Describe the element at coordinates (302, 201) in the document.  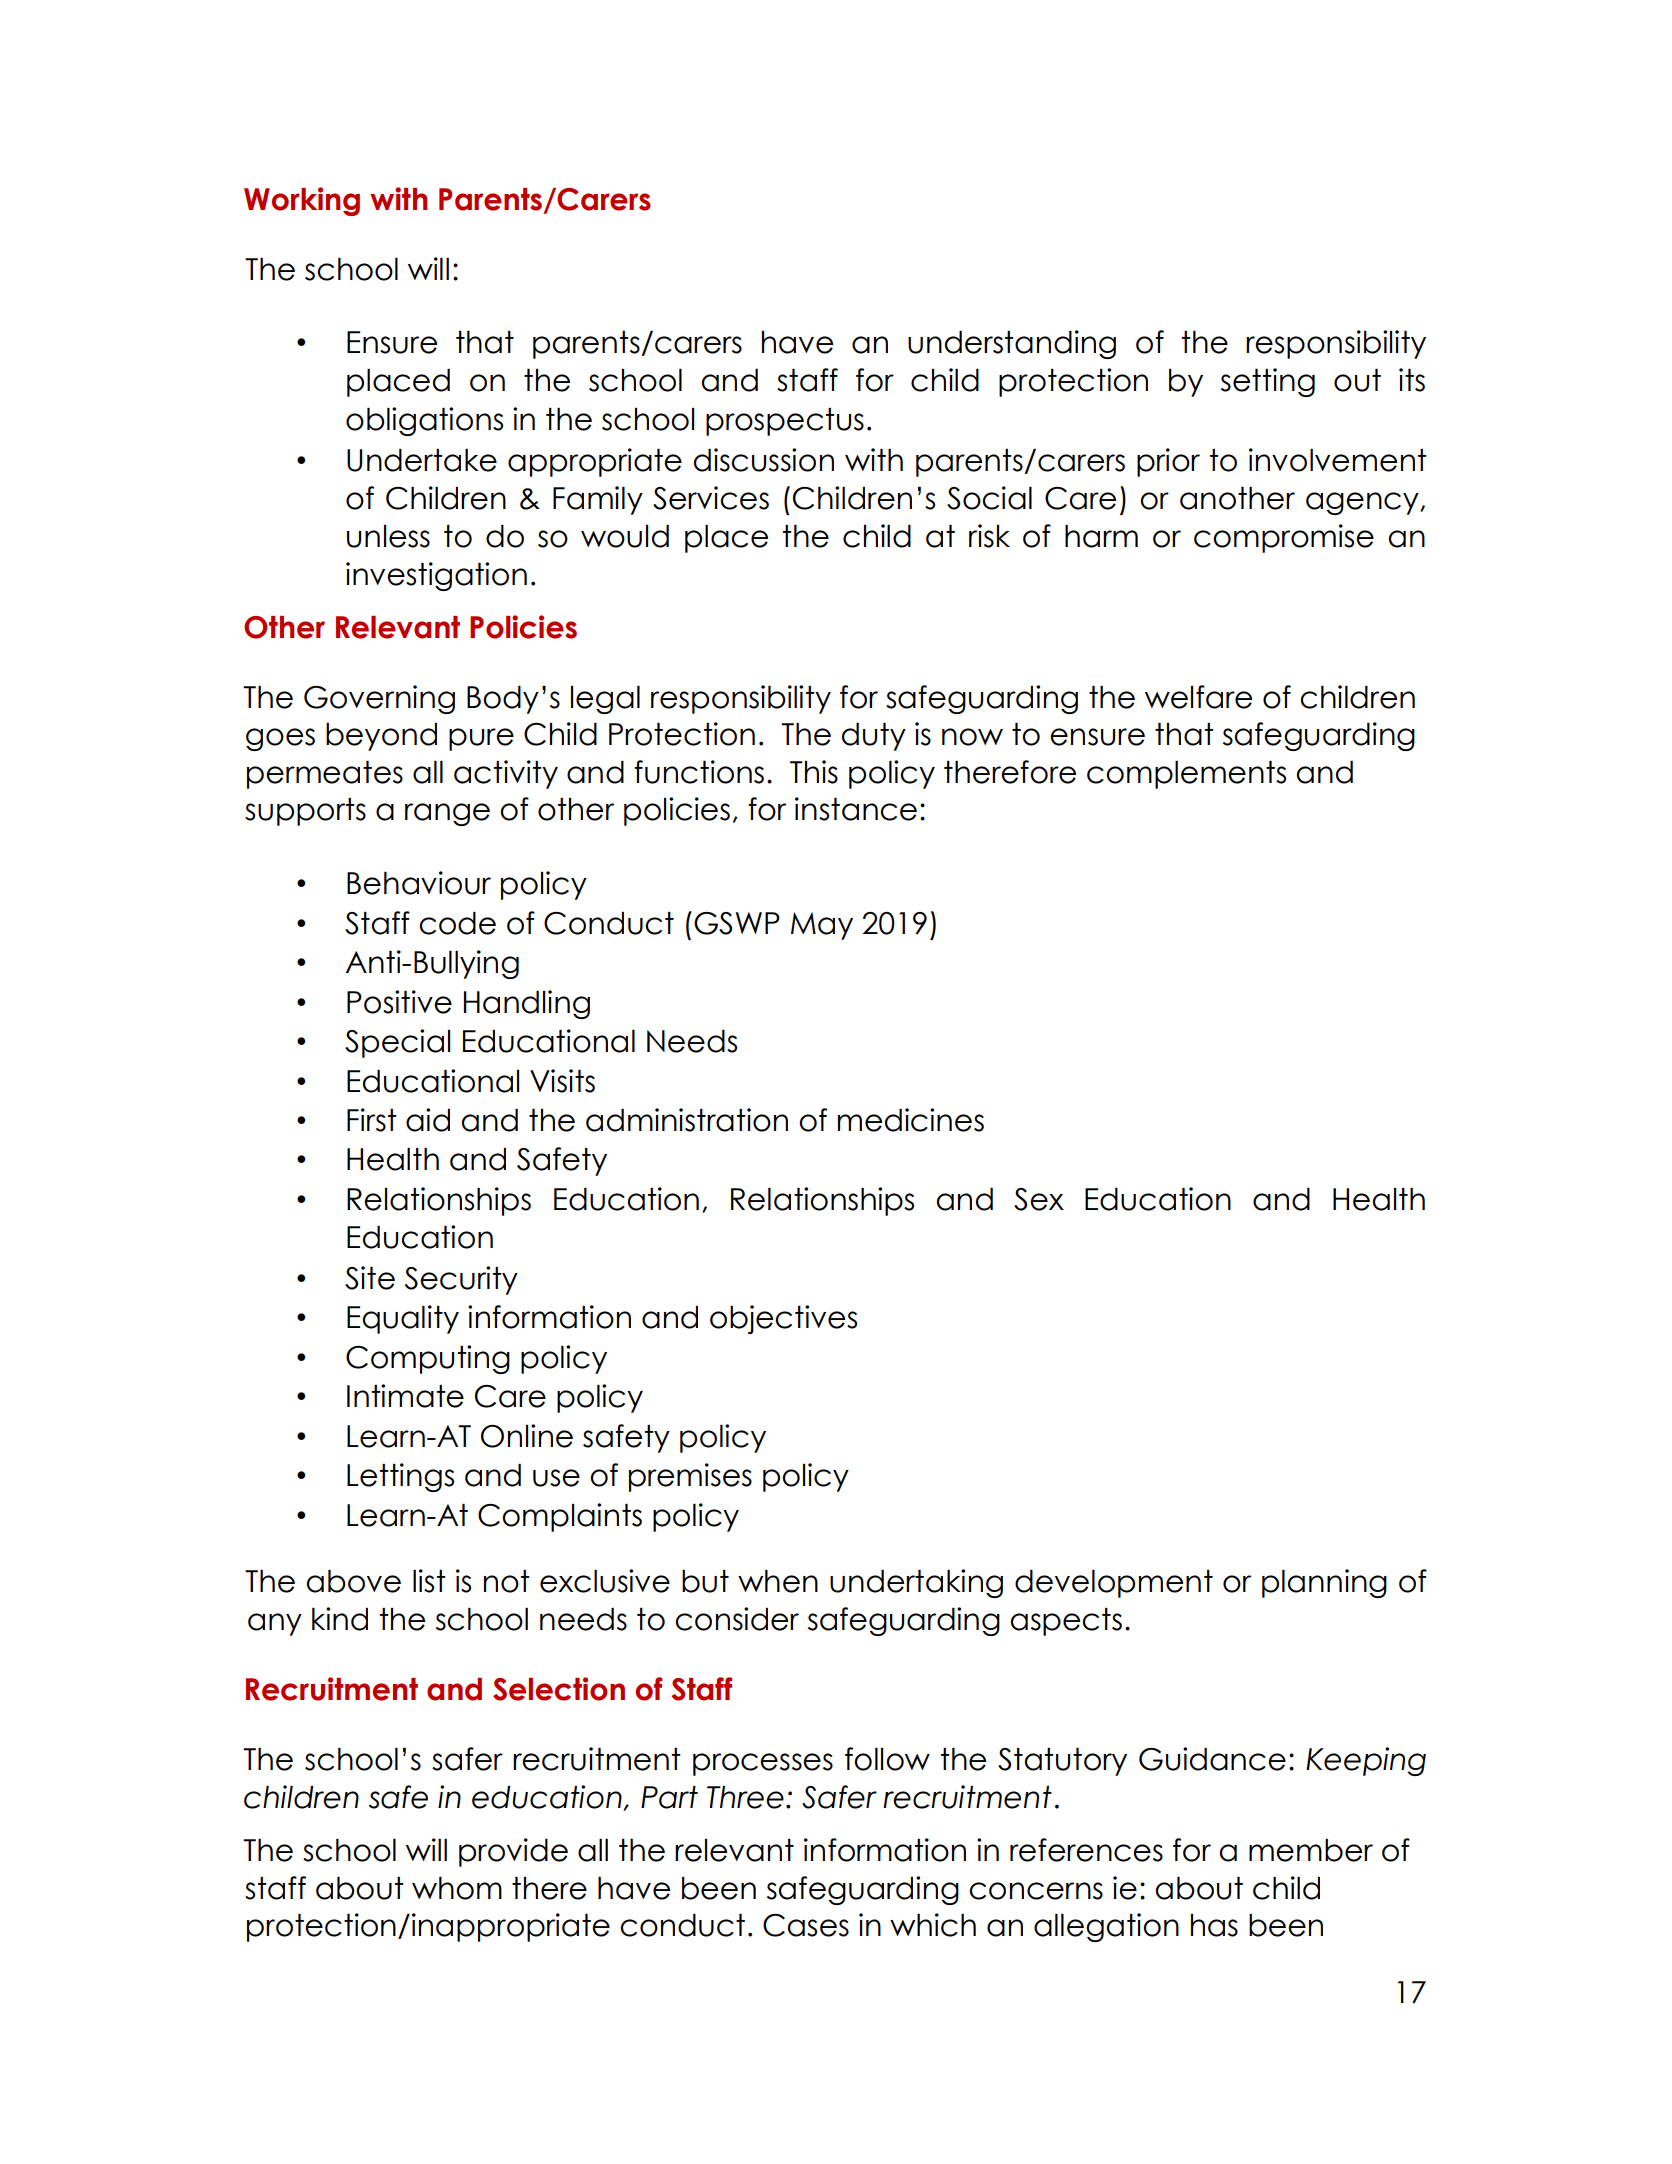
I see `Working` at that location.
